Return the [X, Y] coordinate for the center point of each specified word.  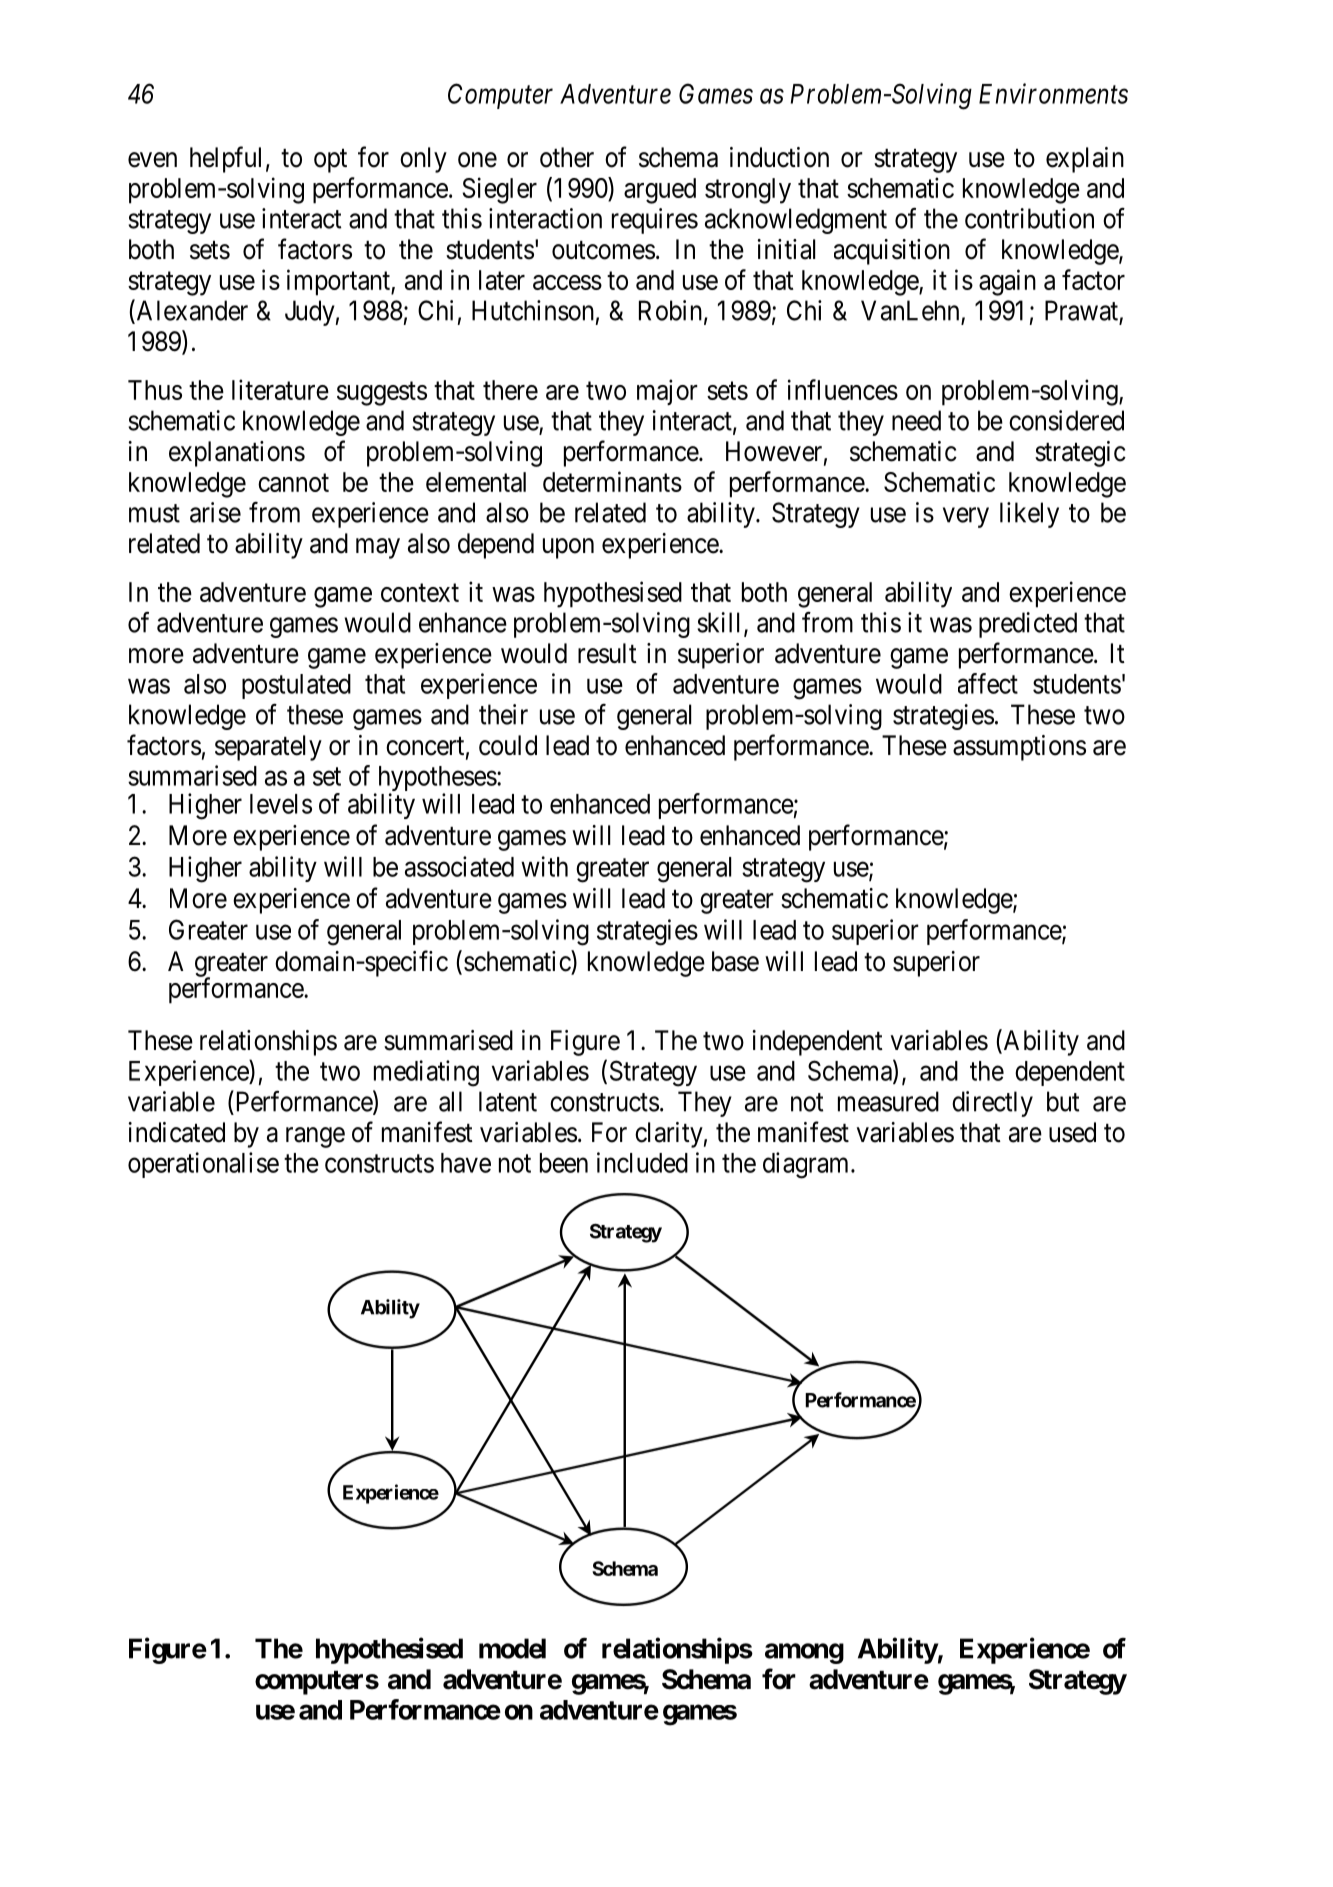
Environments [1053, 93]
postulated [296, 686]
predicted [1028, 625]
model [512, 1648]
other [567, 157]
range [315, 1137]
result [607, 653]
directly [992, 1104]
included [642, 1162]
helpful [225, 159]
